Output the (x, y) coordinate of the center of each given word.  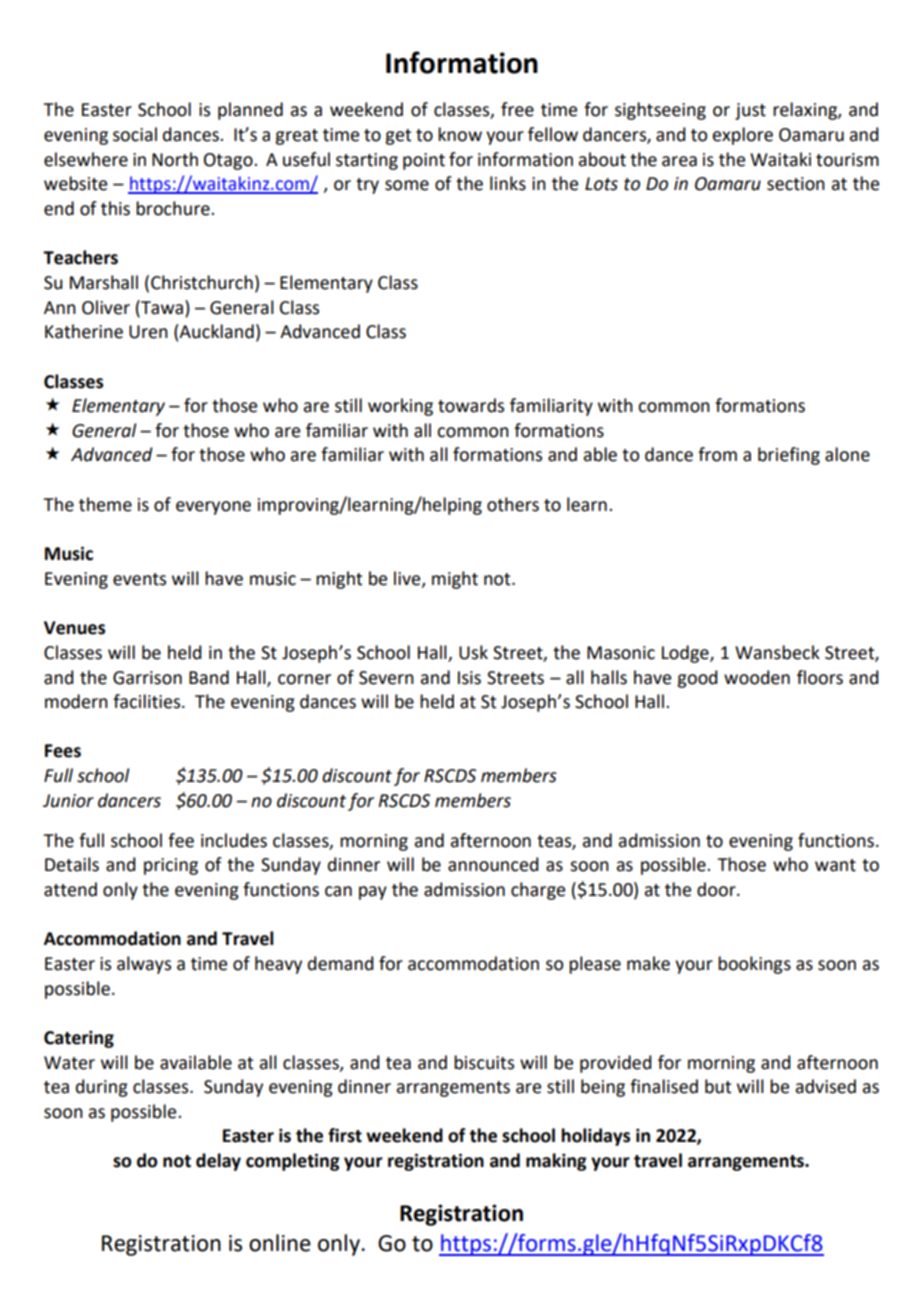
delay (218, 1162)
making (556, 1162)
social (135, 134)
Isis (469, 678)
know (460, 134)
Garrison (147, 678)
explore (742, 136)
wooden (757, 677)
